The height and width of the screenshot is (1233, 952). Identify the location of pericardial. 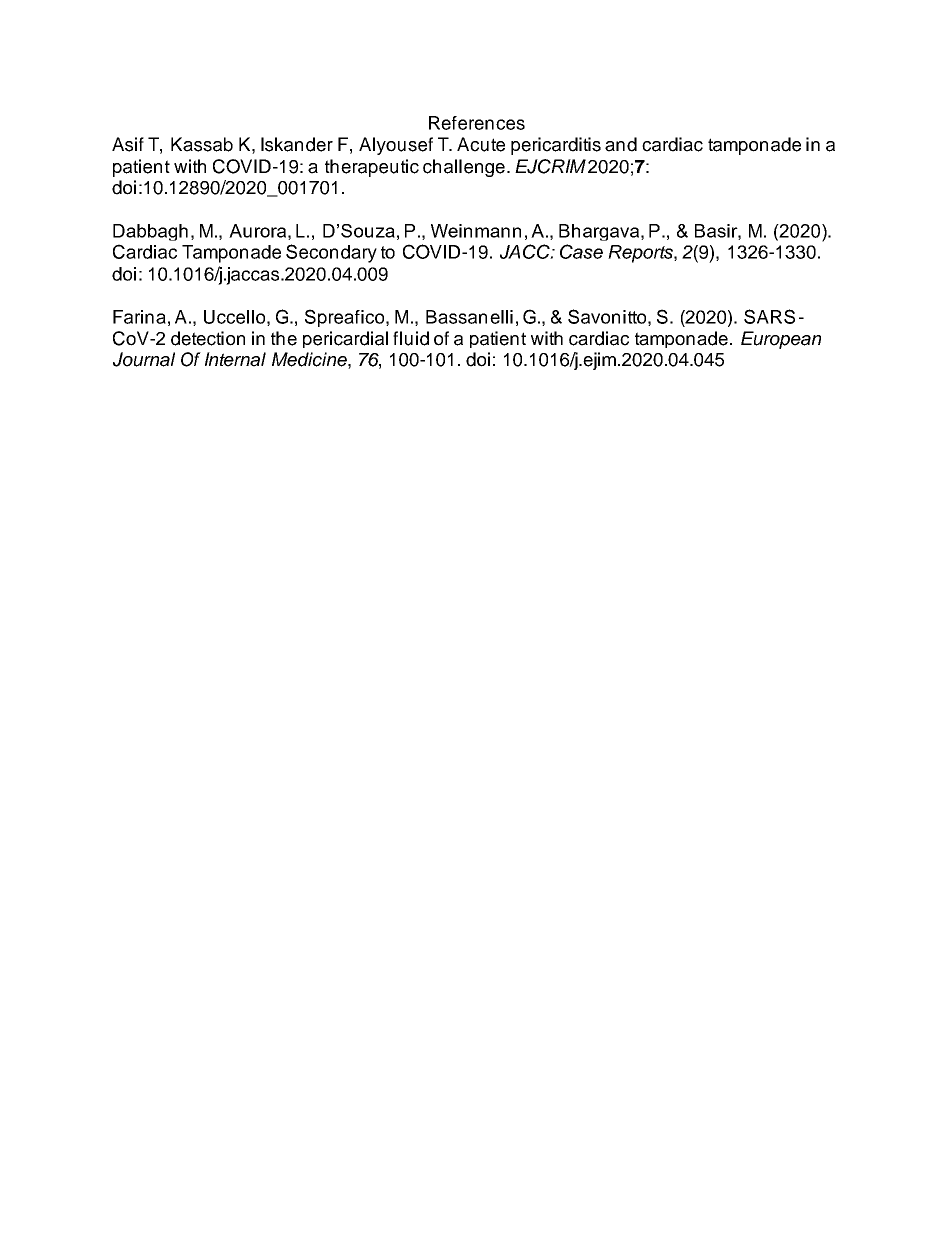
(345, 339).
